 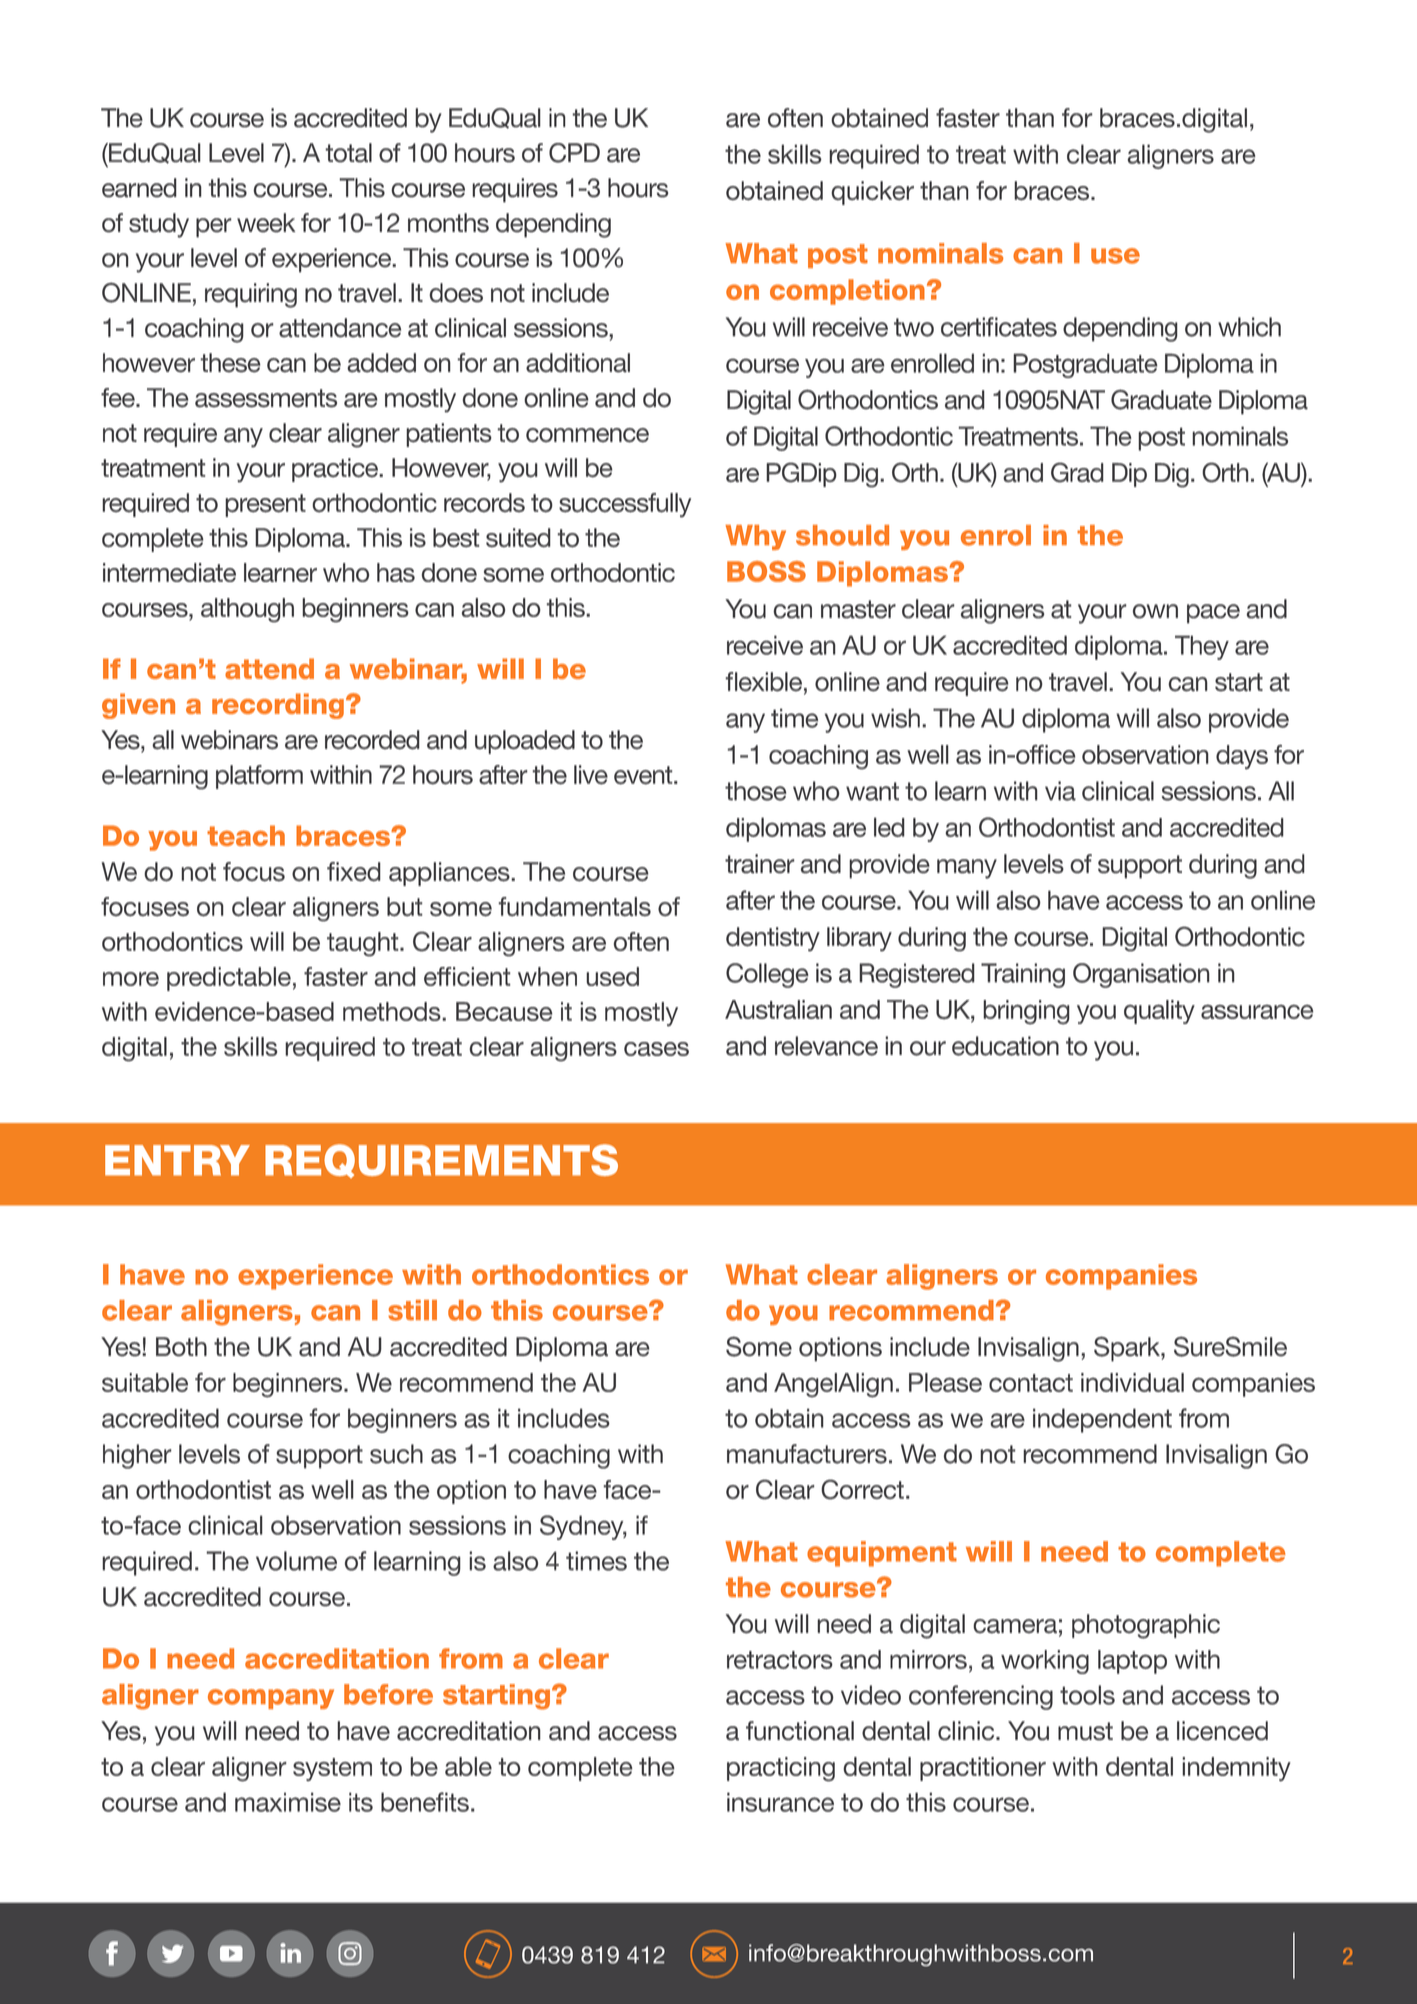 I want to click on own, so click(x=1155, y=611).
